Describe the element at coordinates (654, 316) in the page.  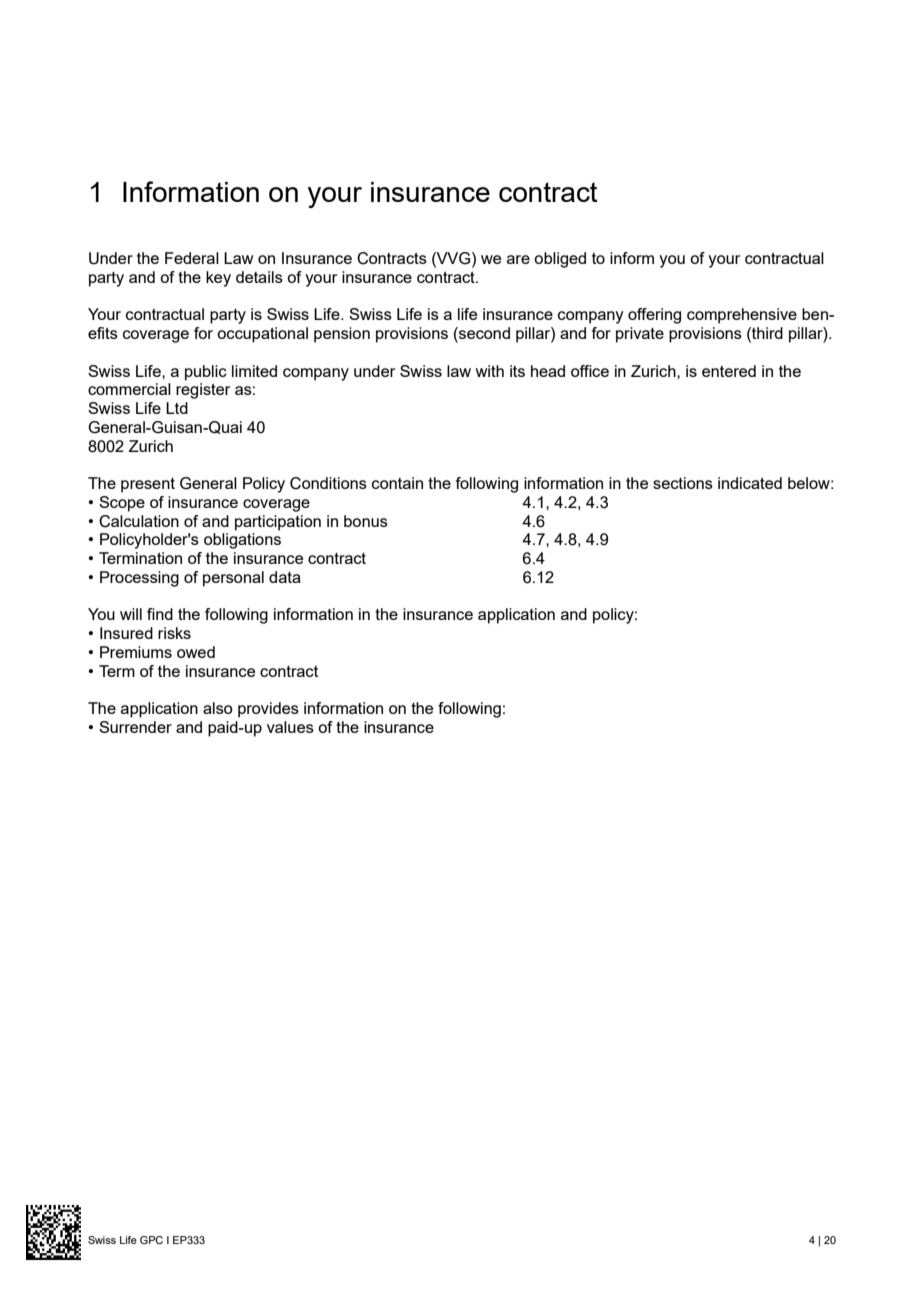
I see `offering` at that location.
